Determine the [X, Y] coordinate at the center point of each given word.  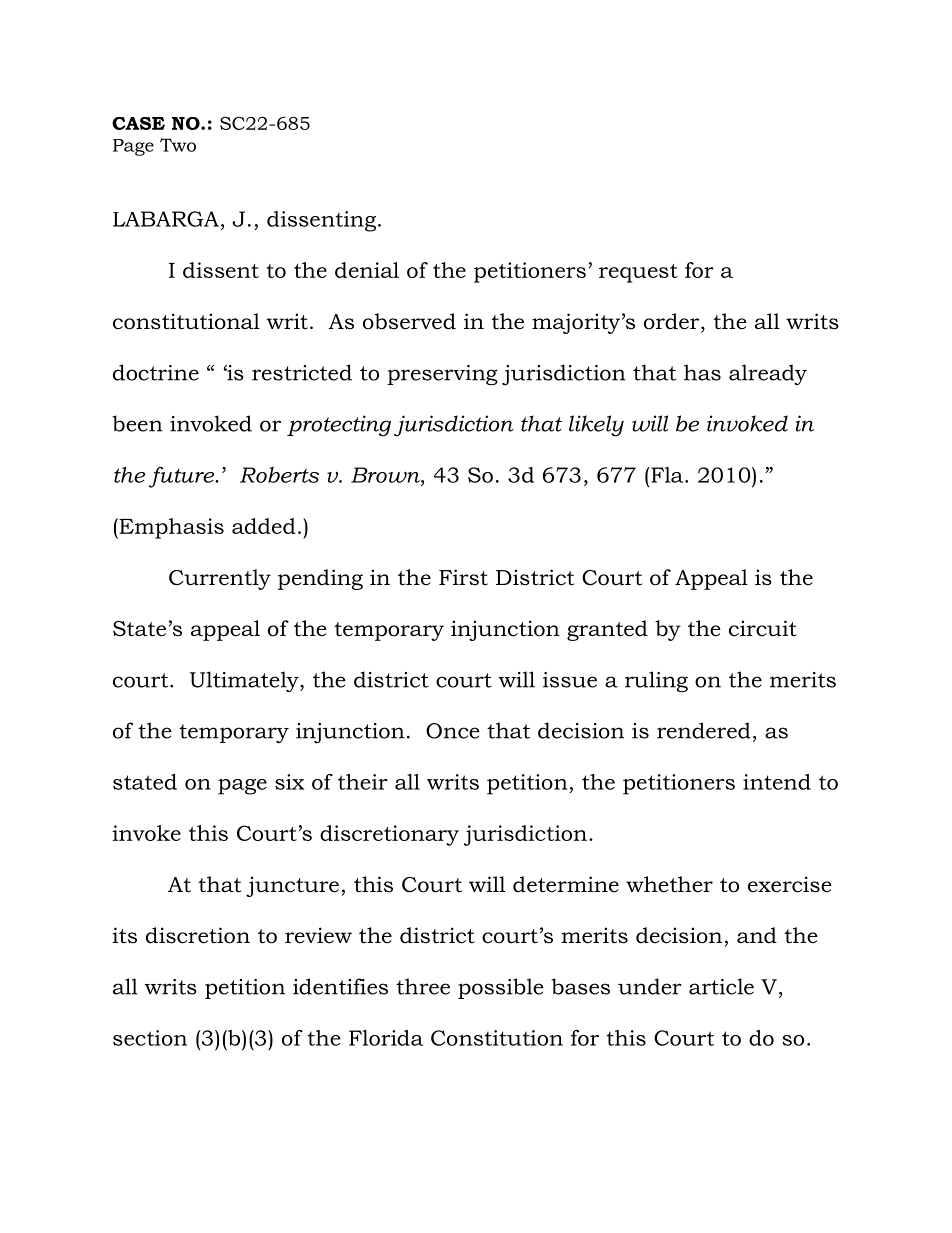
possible [501, 988]
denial [367, 270]
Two [178, 145]
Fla [667, 475]
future [183, 477]
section [150, 1038]
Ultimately [245, 681]
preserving [442, 375]
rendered [704, 730]
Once [453, 731]
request [638, 273]
